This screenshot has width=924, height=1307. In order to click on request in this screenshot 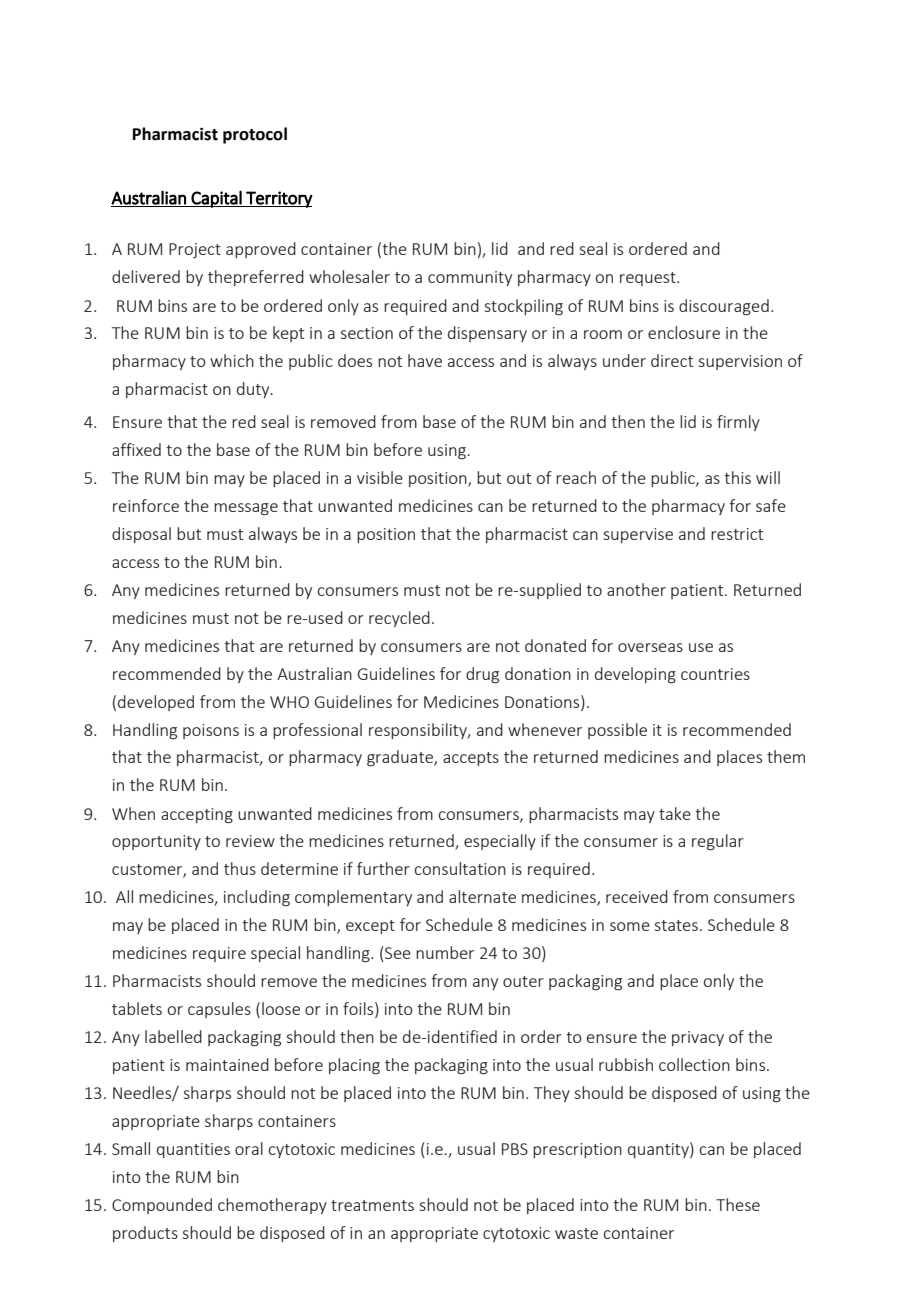, I will do `click(649, 279)`.
